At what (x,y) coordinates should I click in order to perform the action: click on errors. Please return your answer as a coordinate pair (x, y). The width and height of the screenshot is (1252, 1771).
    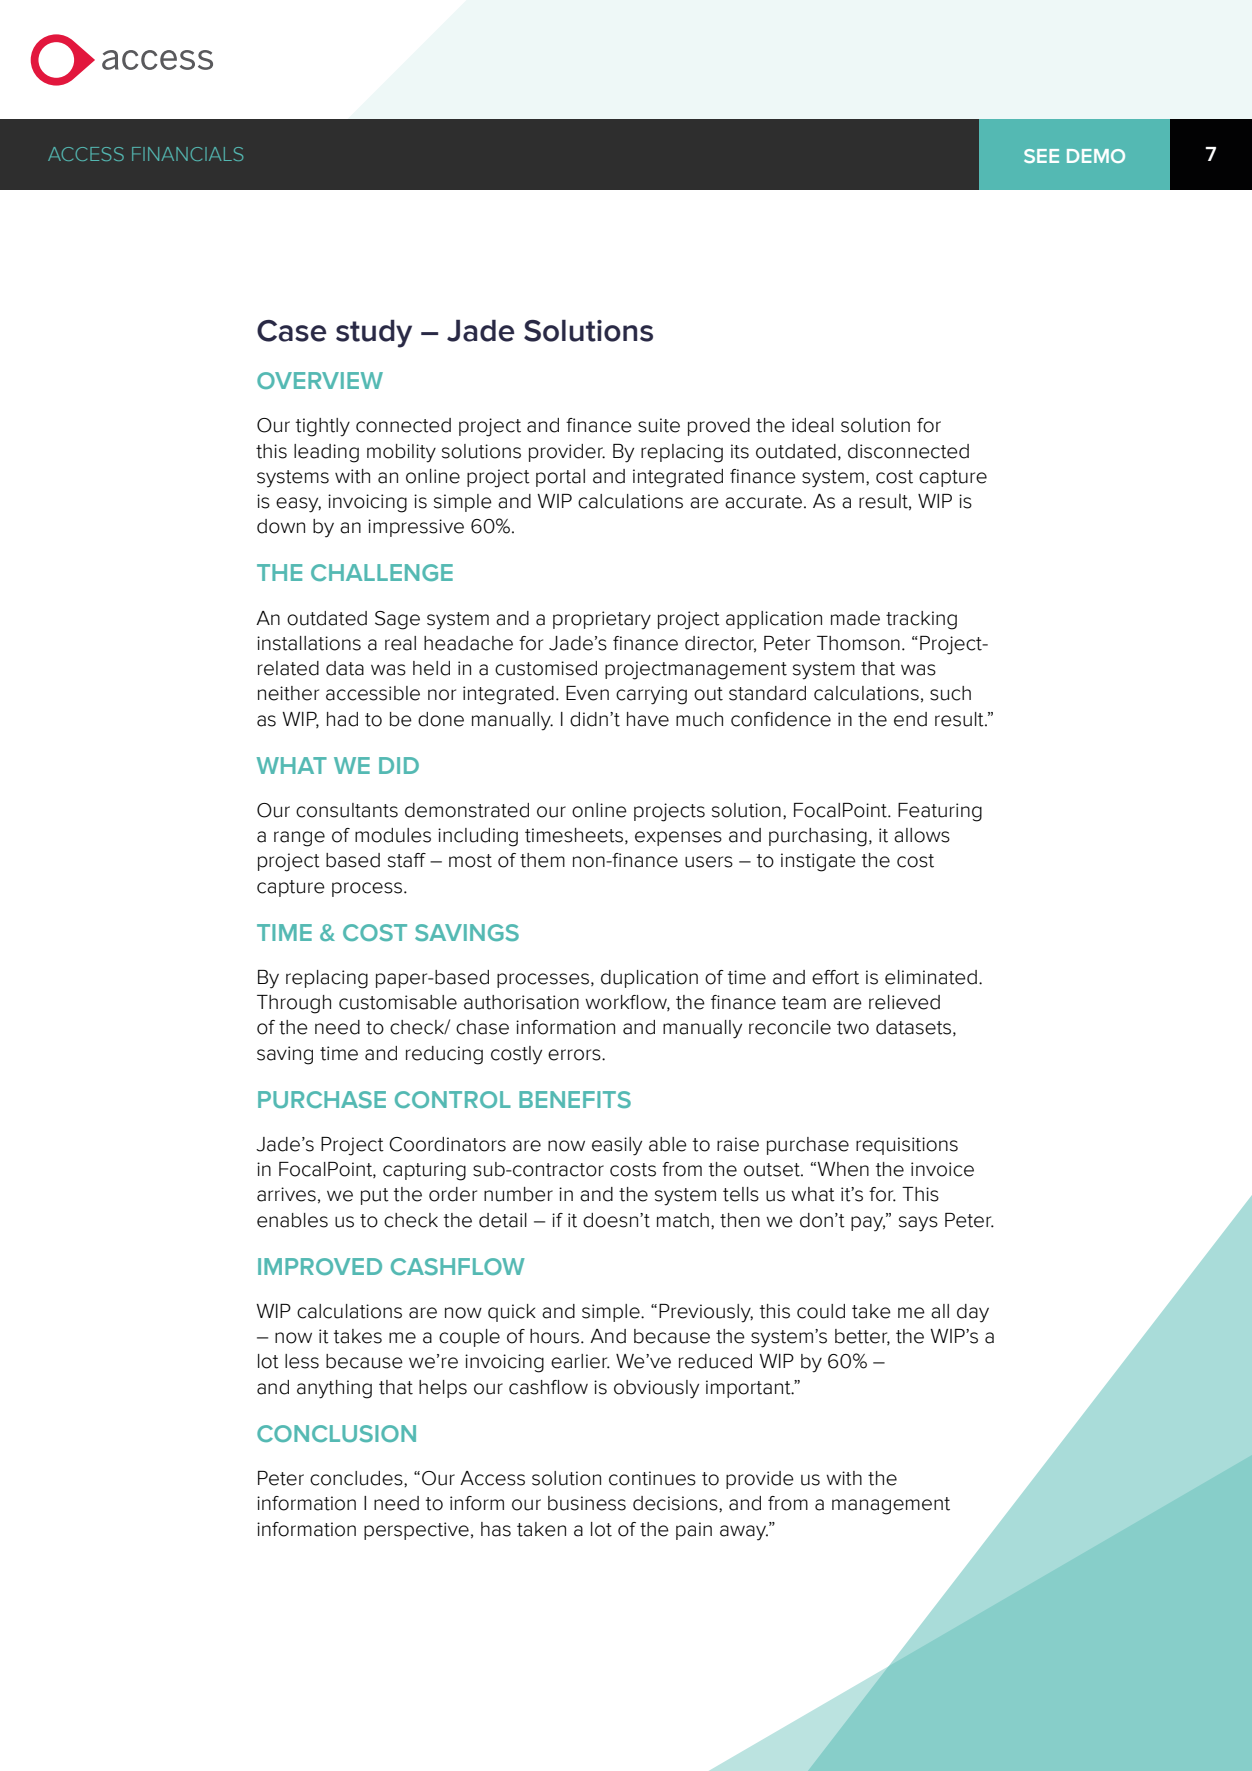
    Looking at the image, I should click on (575, 1055).
